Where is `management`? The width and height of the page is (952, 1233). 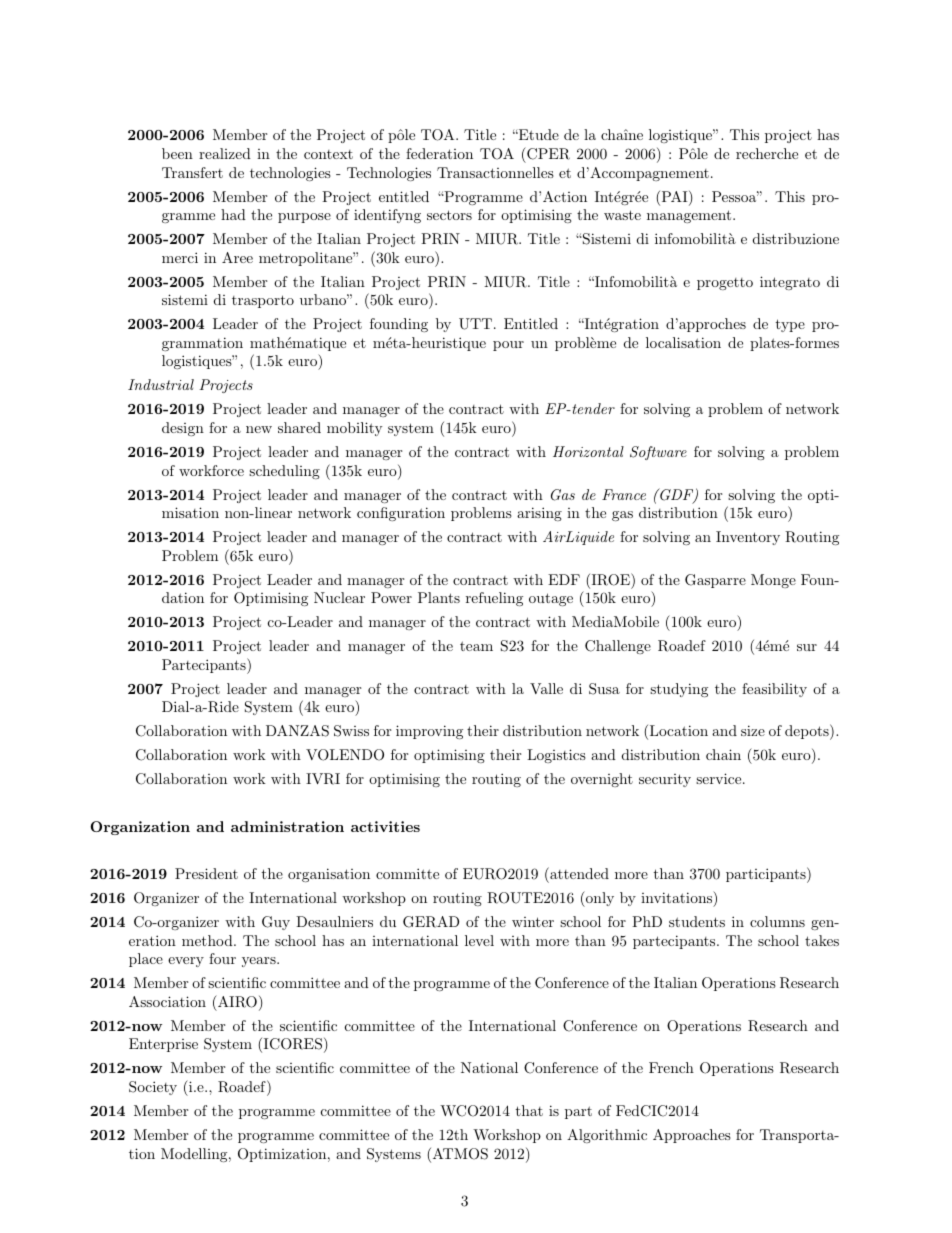 management is located at coordinates (689, 216).
